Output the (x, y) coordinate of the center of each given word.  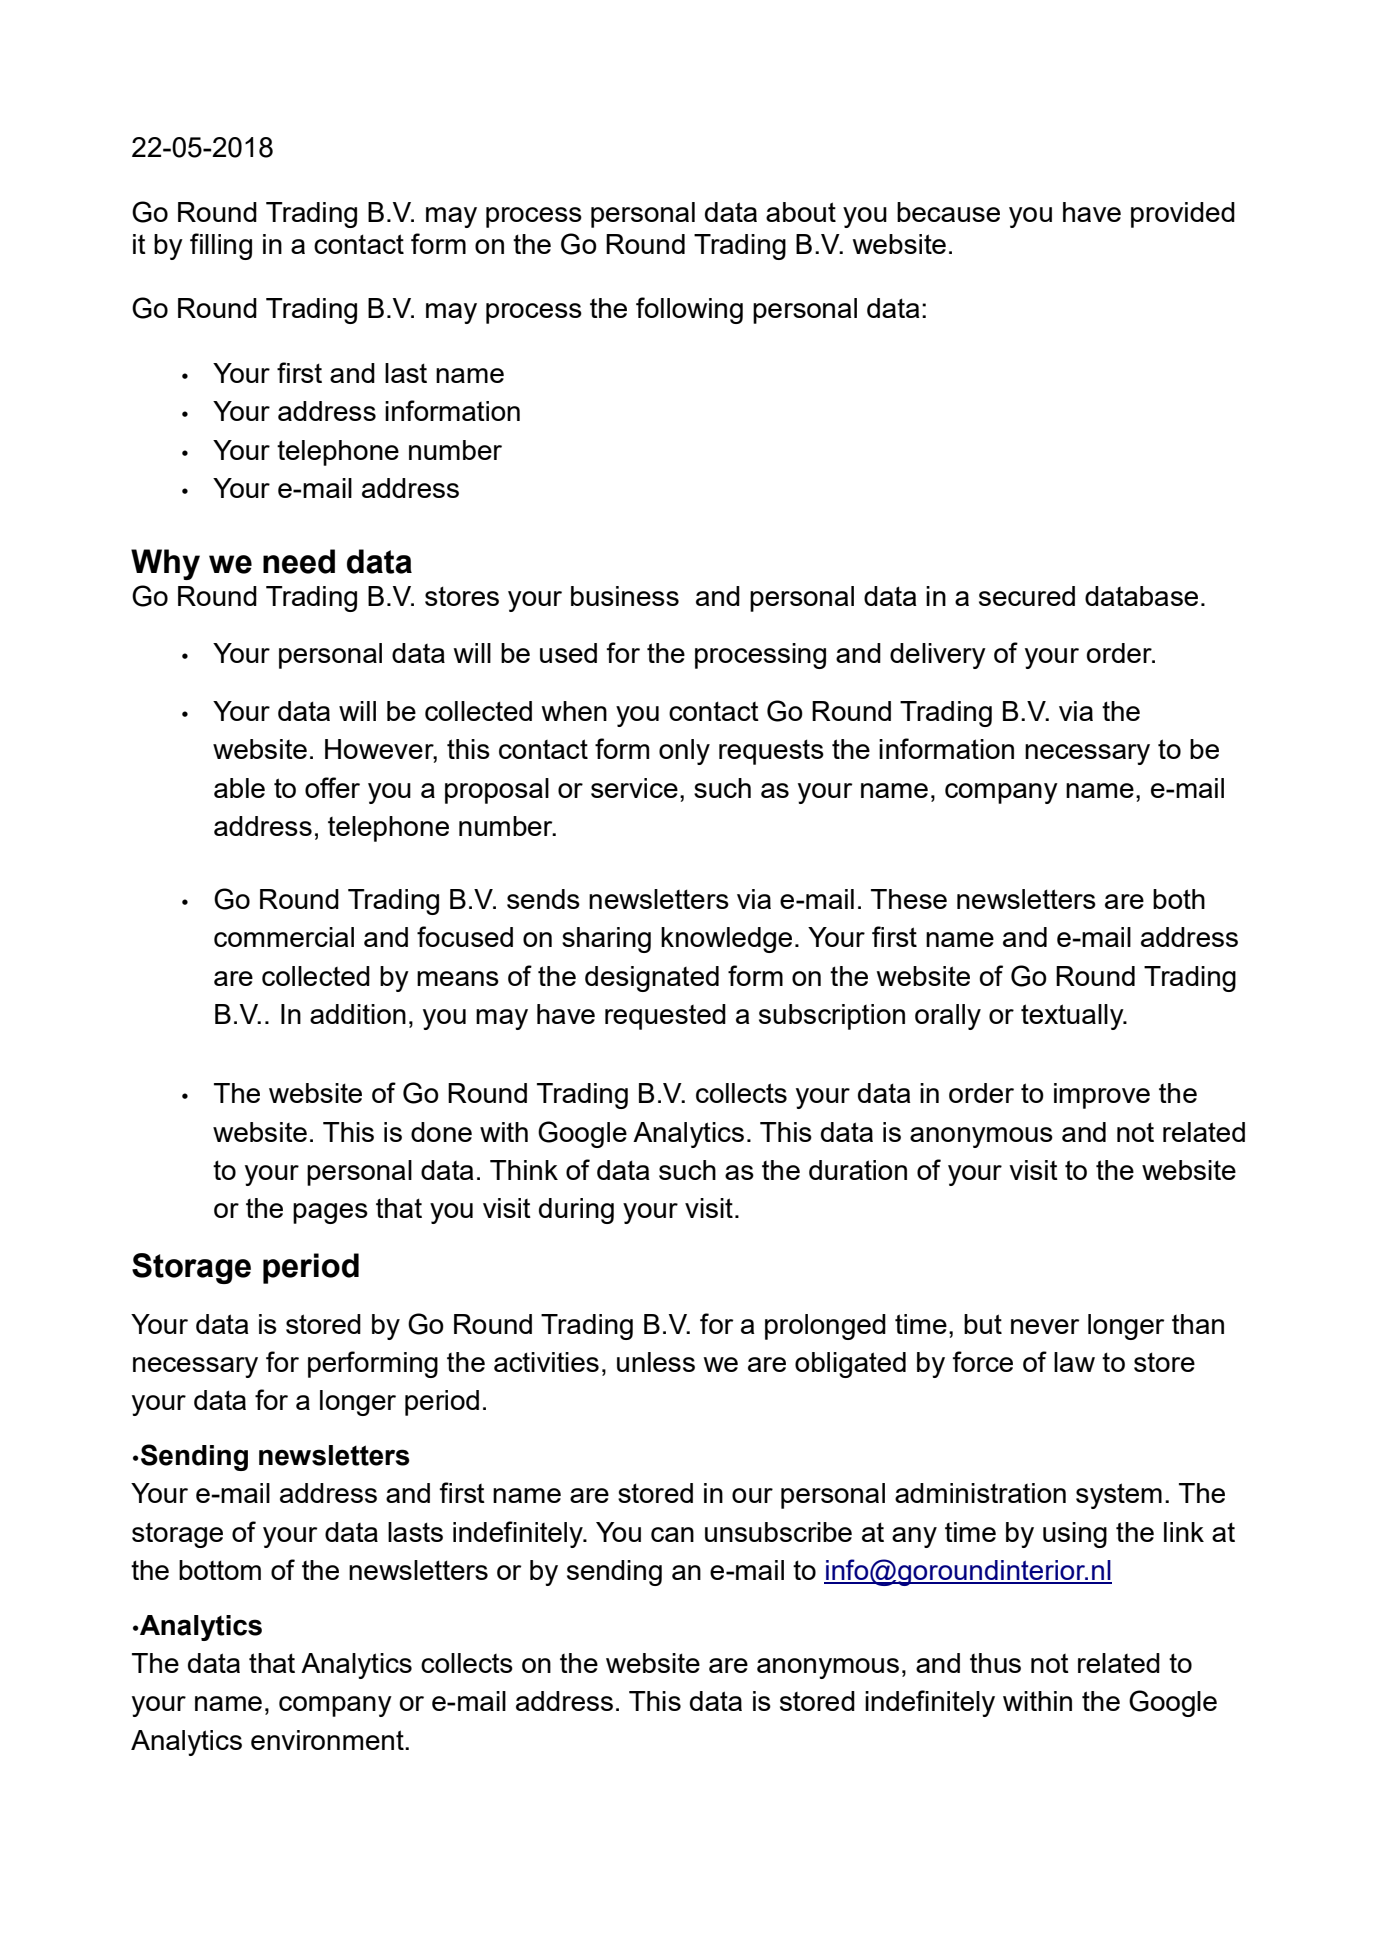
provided (1183, 215)
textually (1073, 1017)
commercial (284, 937)
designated (652, 979)
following (689, 310)
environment (328, 1740)
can (672, 1534)
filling (221, 246)
